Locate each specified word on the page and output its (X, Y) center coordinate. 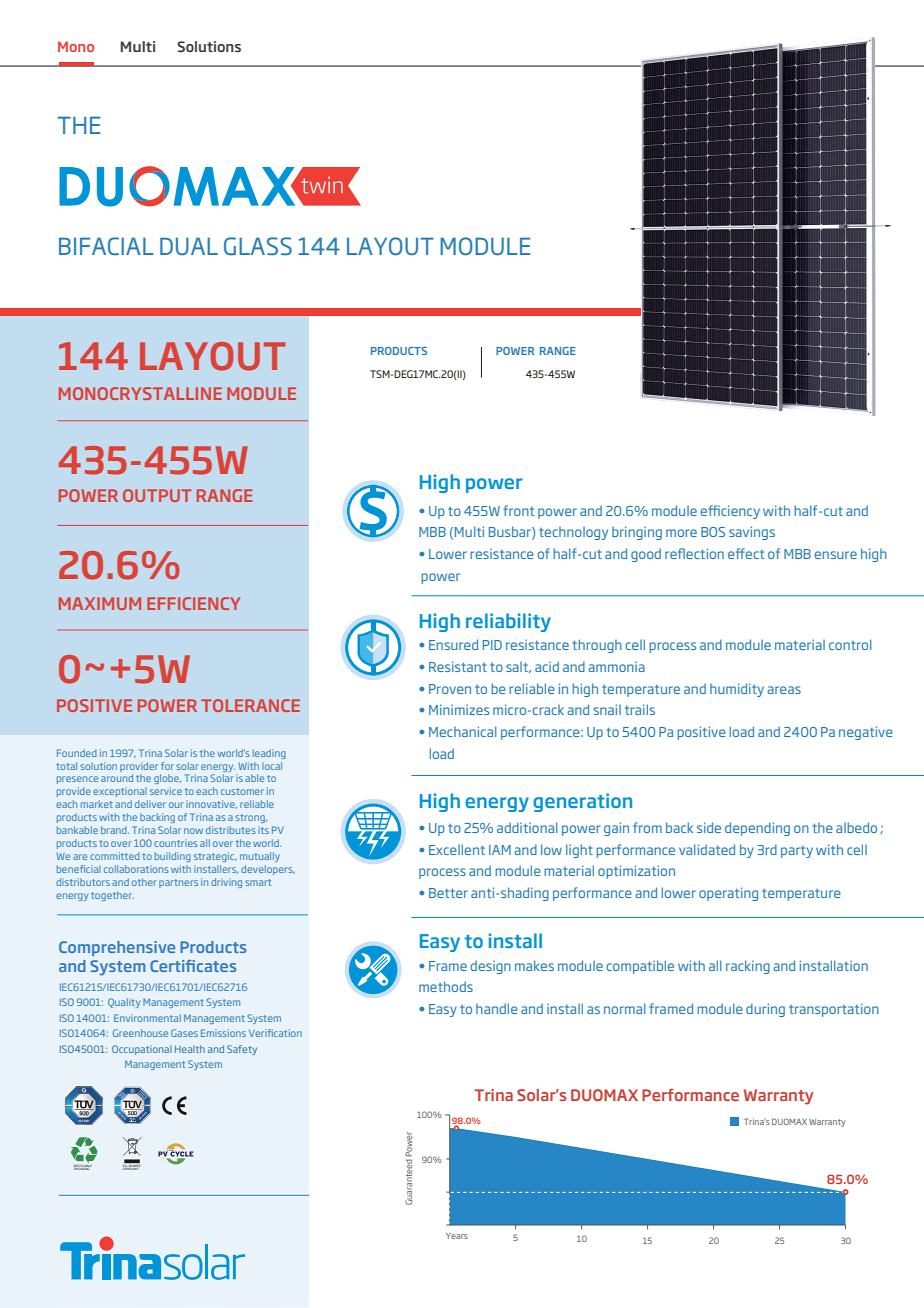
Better (448, 893)
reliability (508, 622)
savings (752, 533)
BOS (713, 532)
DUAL (189, 246)
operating (728, 894)
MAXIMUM (100, 603)
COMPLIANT (131, 1168)
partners (178, 883)
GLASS (258, 246)
